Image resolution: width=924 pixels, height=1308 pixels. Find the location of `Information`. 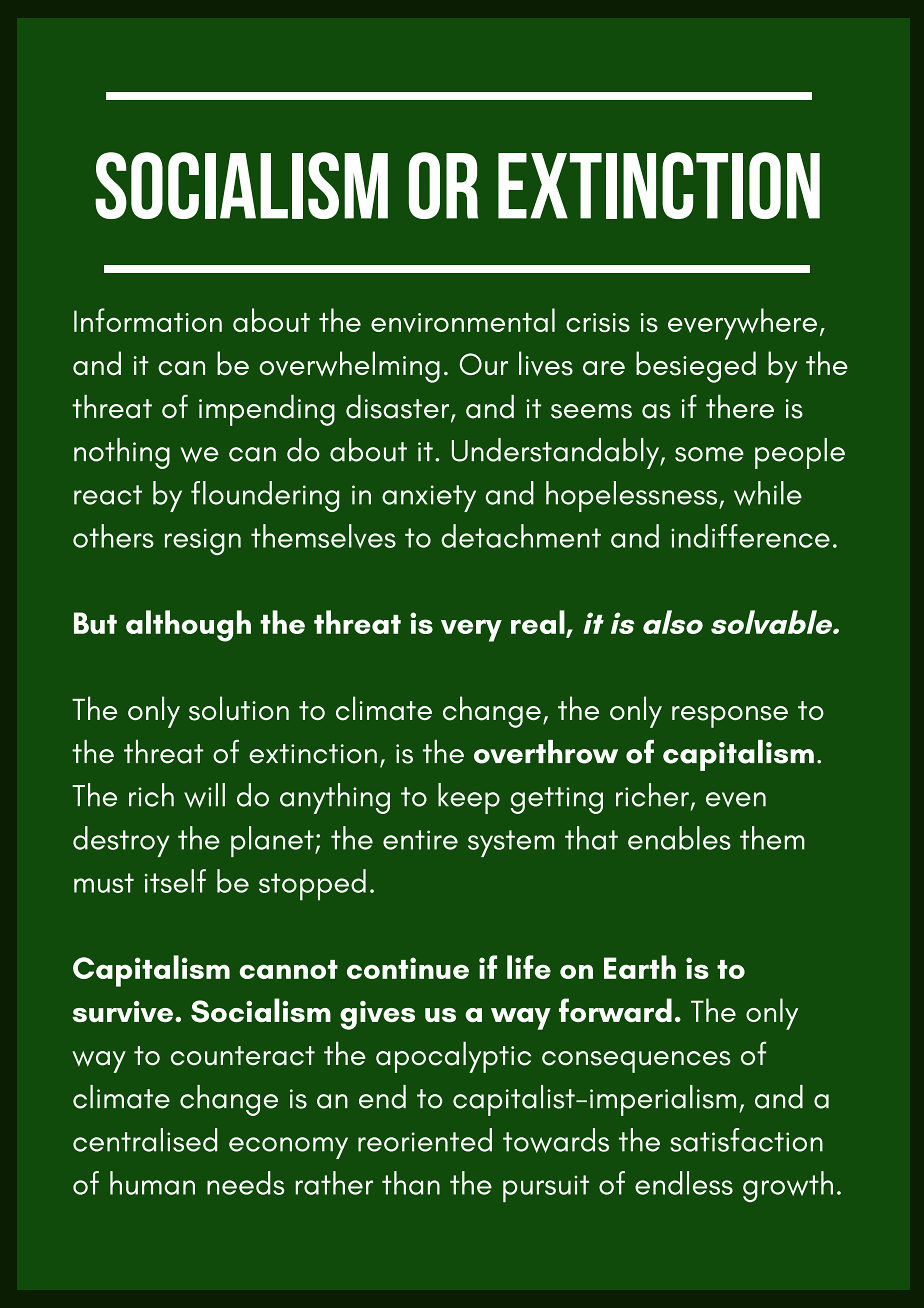

Information is located at coordinates (148, 320).
